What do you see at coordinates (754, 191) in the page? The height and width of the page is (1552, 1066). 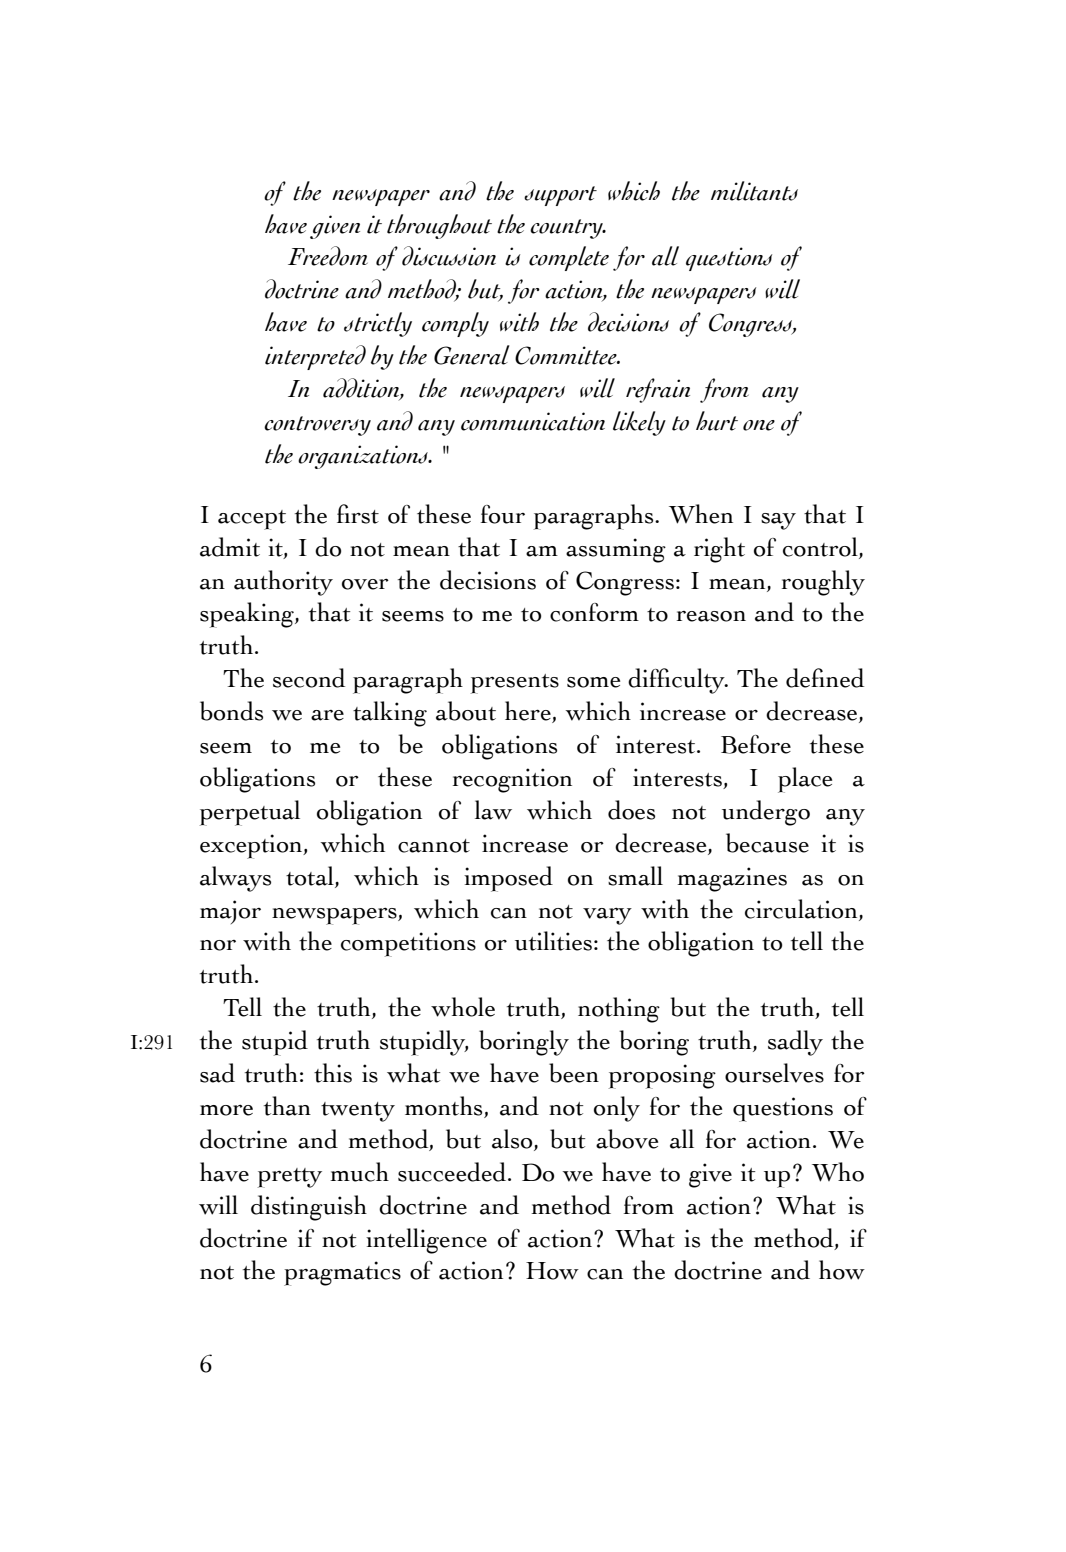 I see `militants` at bounding box center [754, 191].
